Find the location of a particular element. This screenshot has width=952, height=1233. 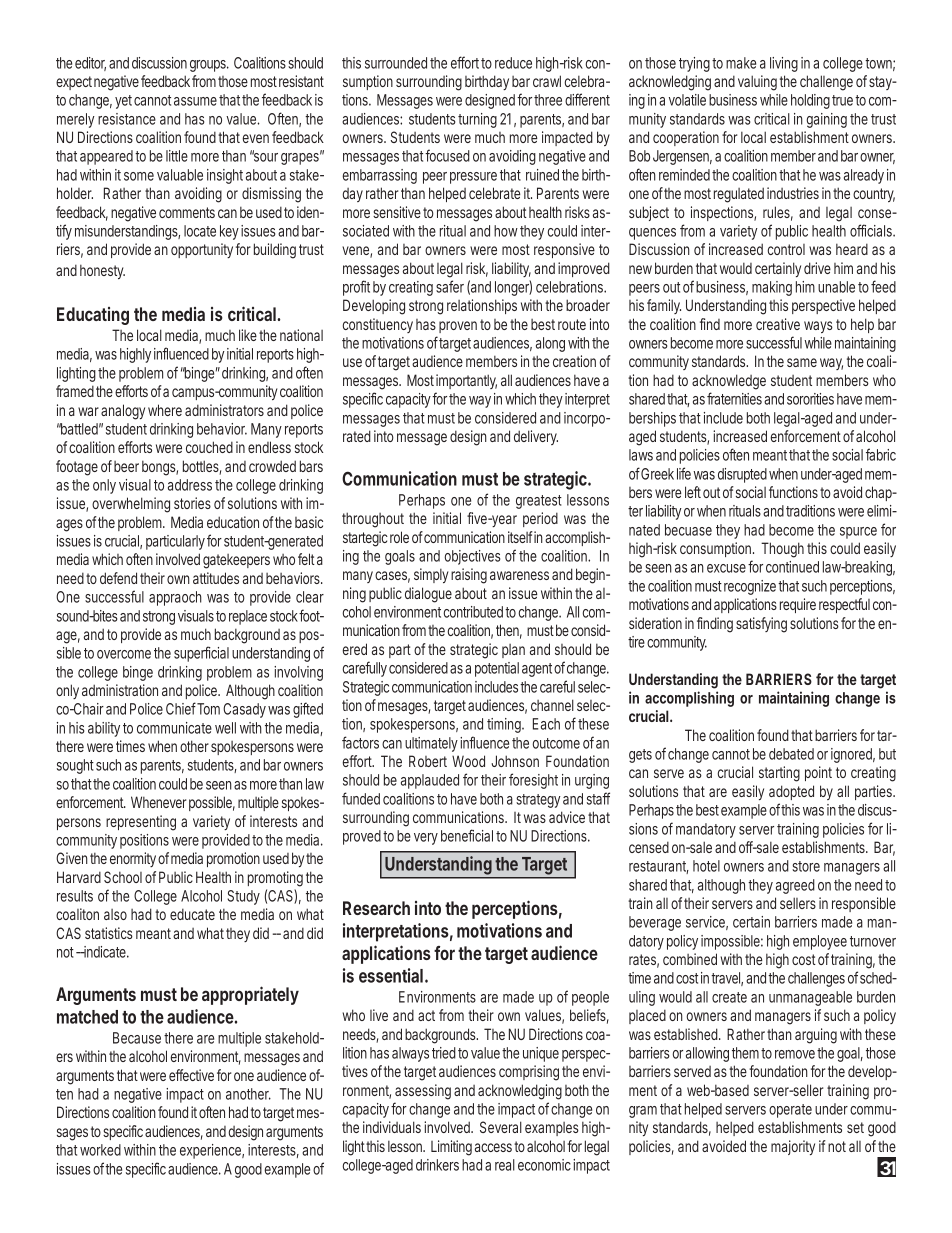

superficial is located at coordinates (201, 654).
